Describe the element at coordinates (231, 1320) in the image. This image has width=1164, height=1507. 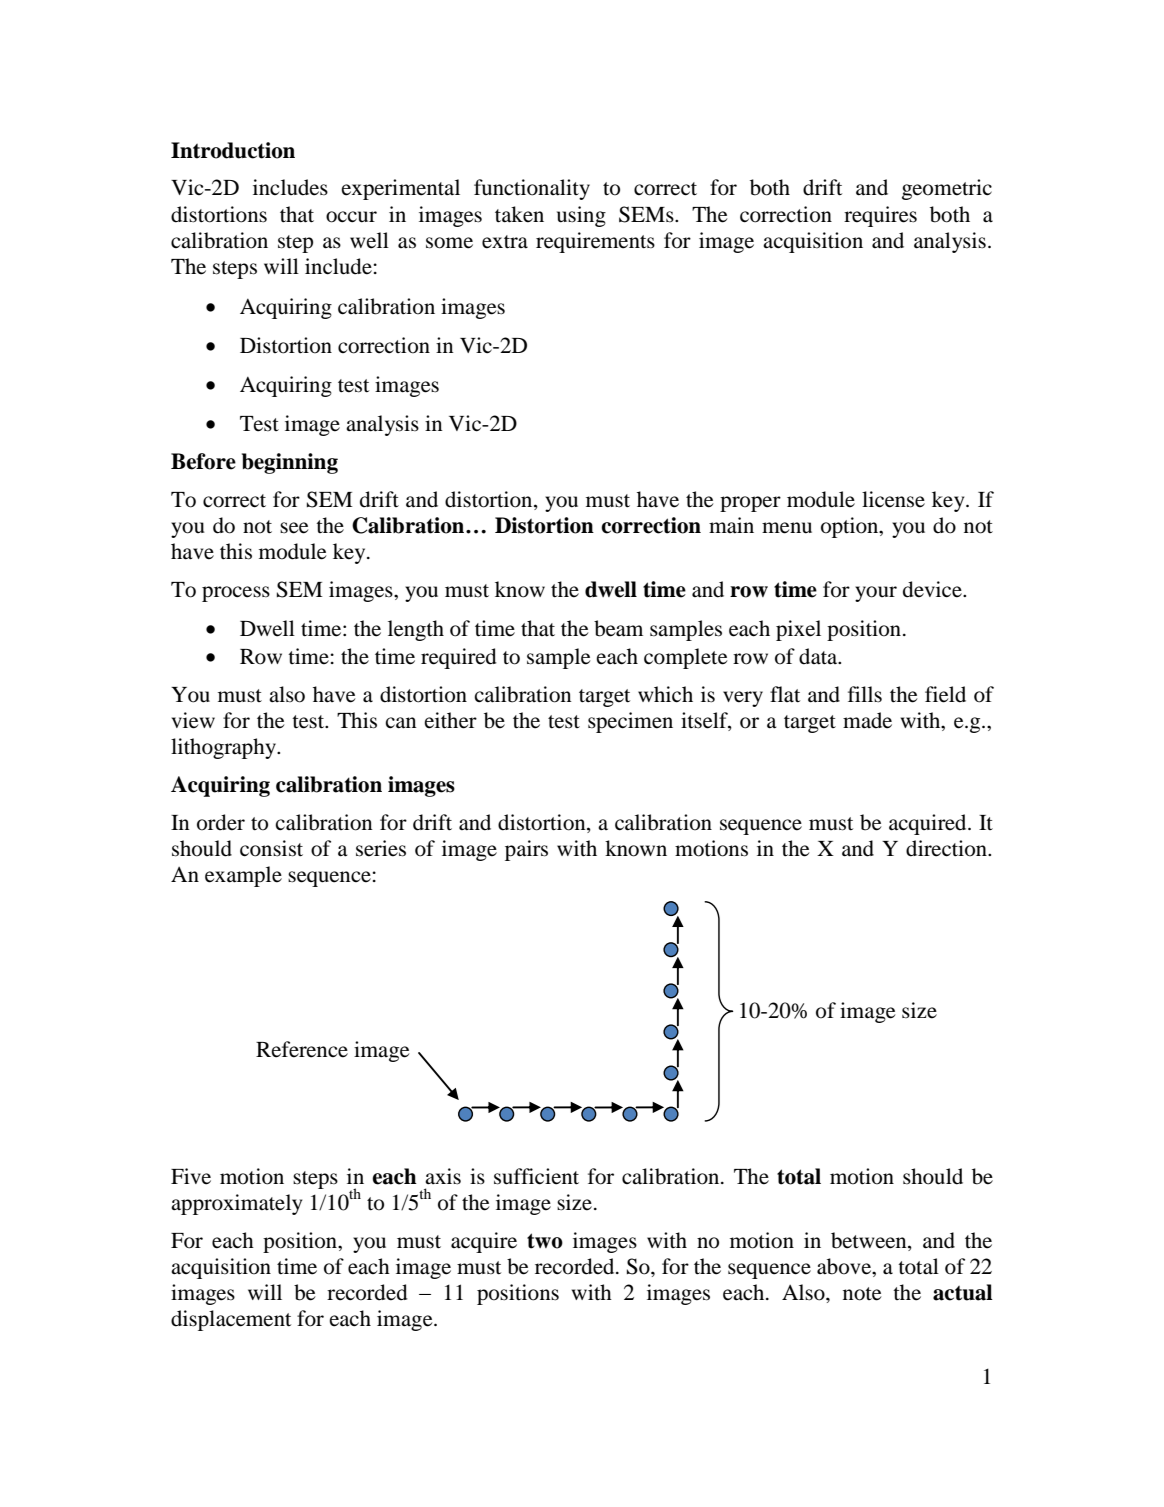
I see `displacement` at that location.
